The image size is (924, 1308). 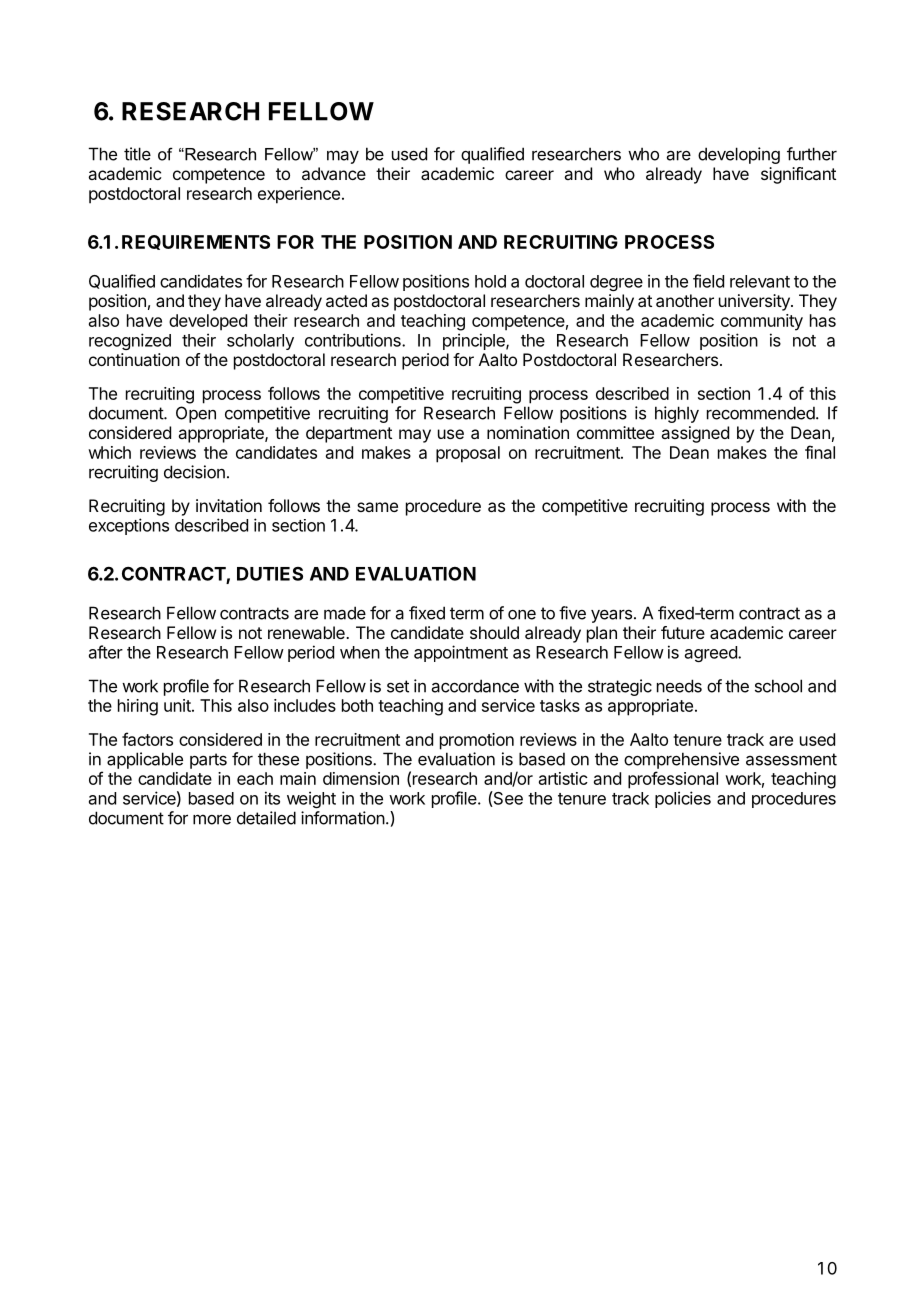 What do you see at coordinates (755, 302) in the image?
I see `university` at bounding box center [755, 302].
